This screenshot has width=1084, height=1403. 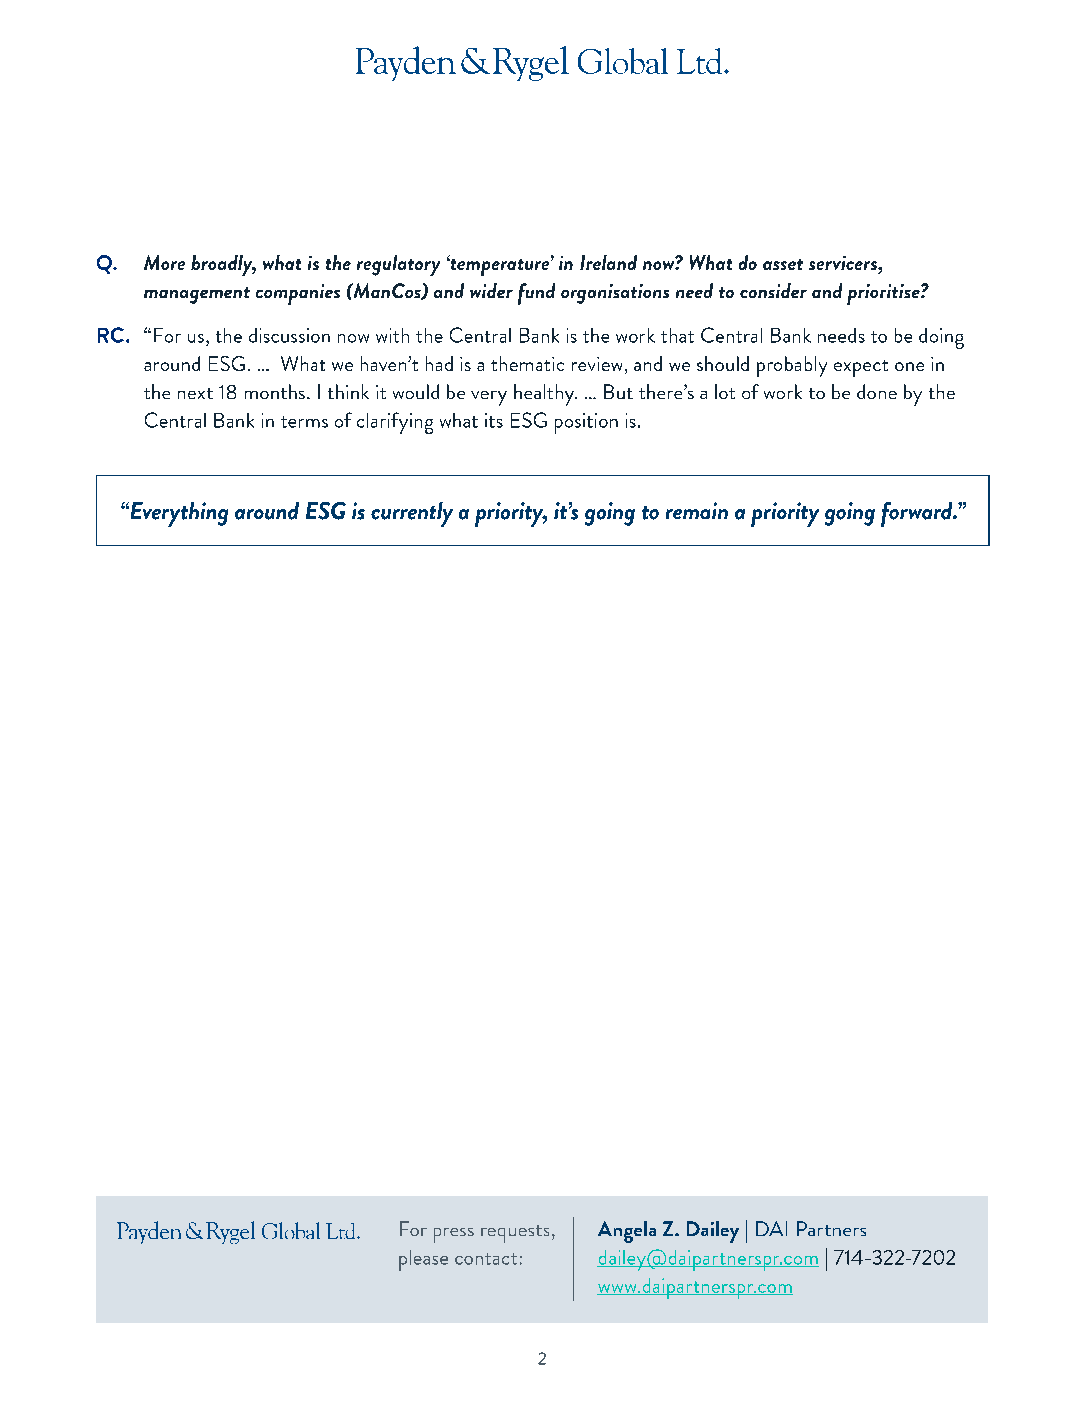 What do you see at coordinates (454, 1235) in the screenshot?
I see `press` at bounding box center [454, 1235].
